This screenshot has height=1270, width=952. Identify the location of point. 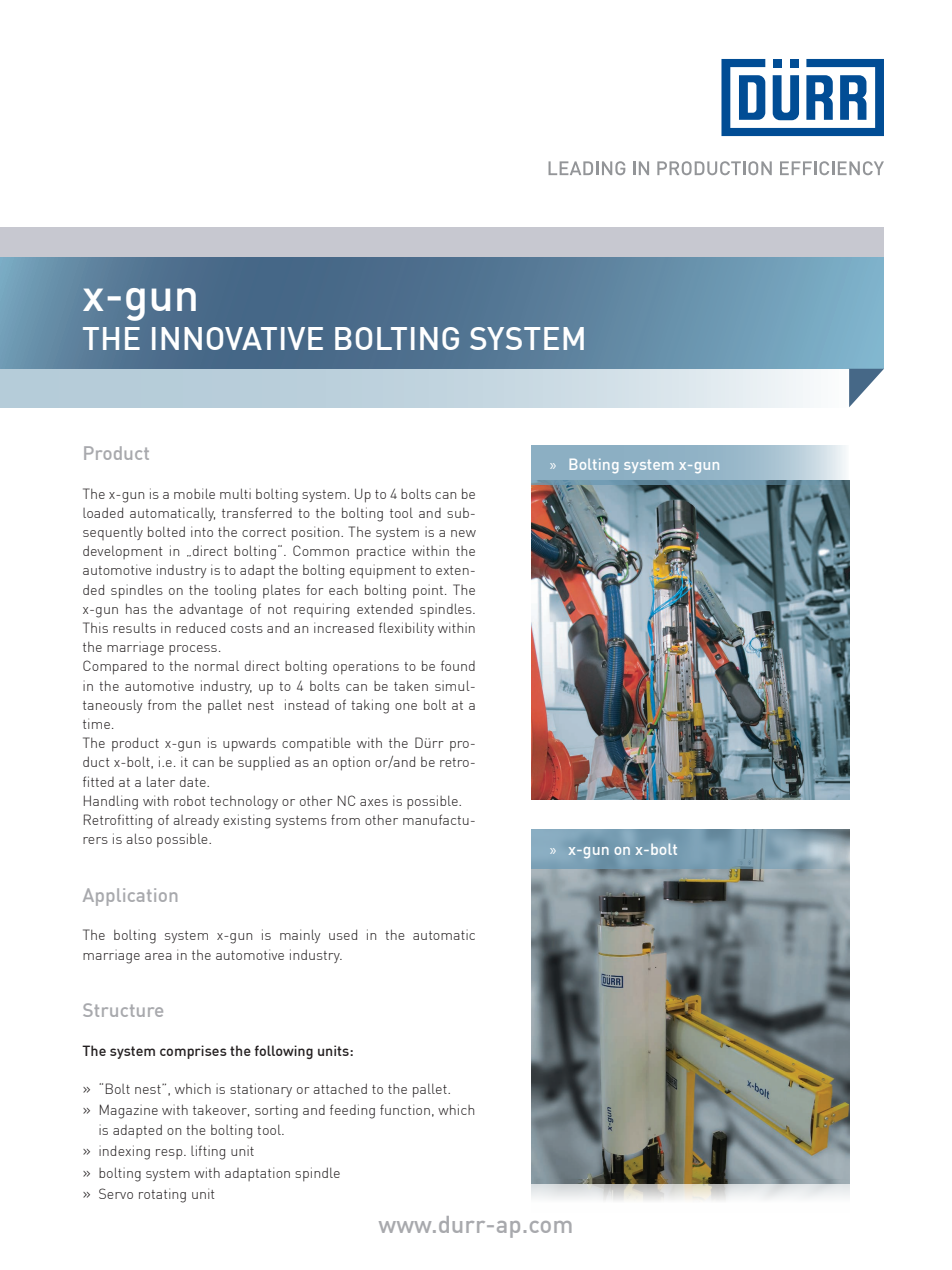
(429, 592).
